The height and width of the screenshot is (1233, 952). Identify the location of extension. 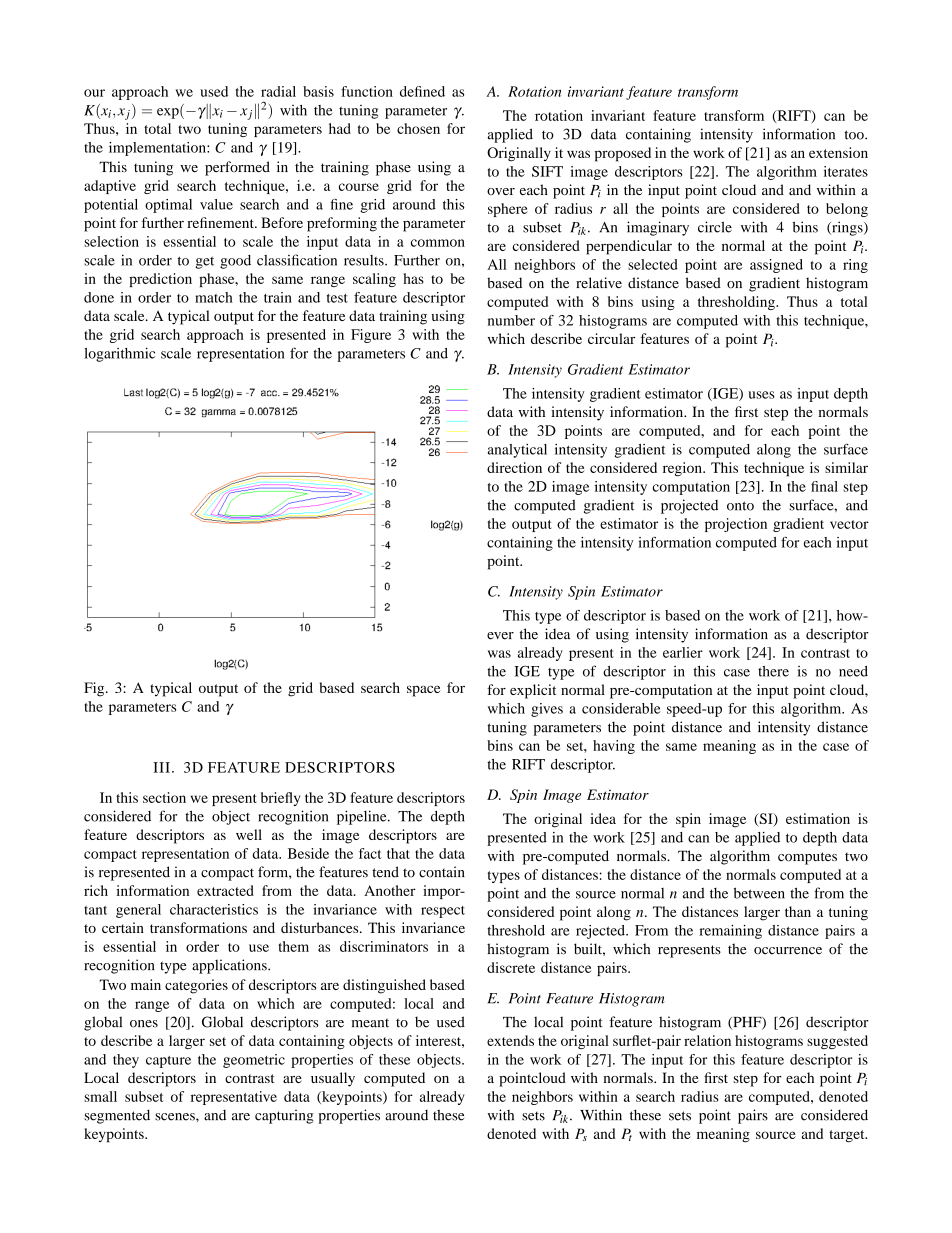
(838, 152).
